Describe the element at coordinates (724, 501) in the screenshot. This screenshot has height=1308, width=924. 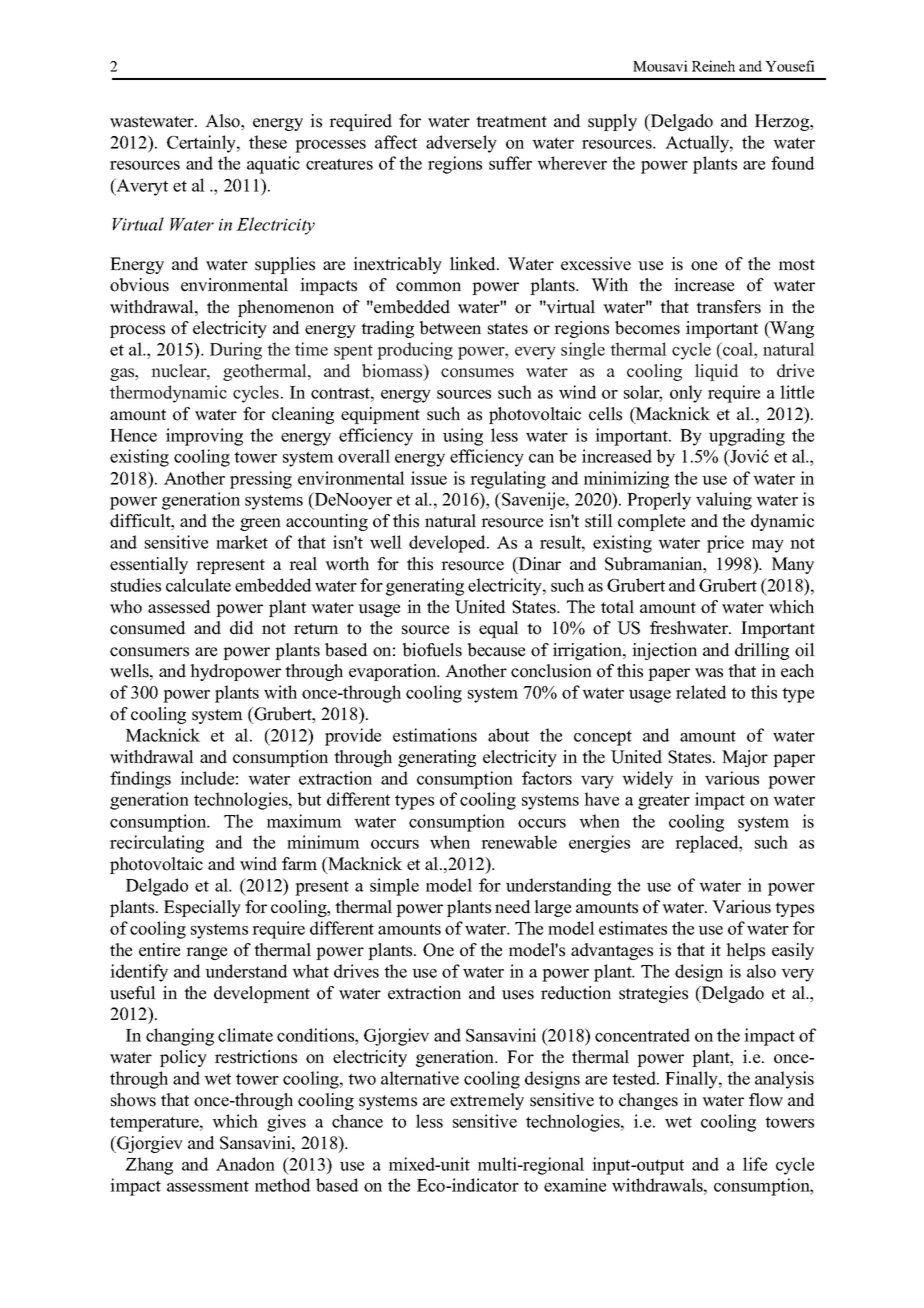
I see `valuing` at that location.
